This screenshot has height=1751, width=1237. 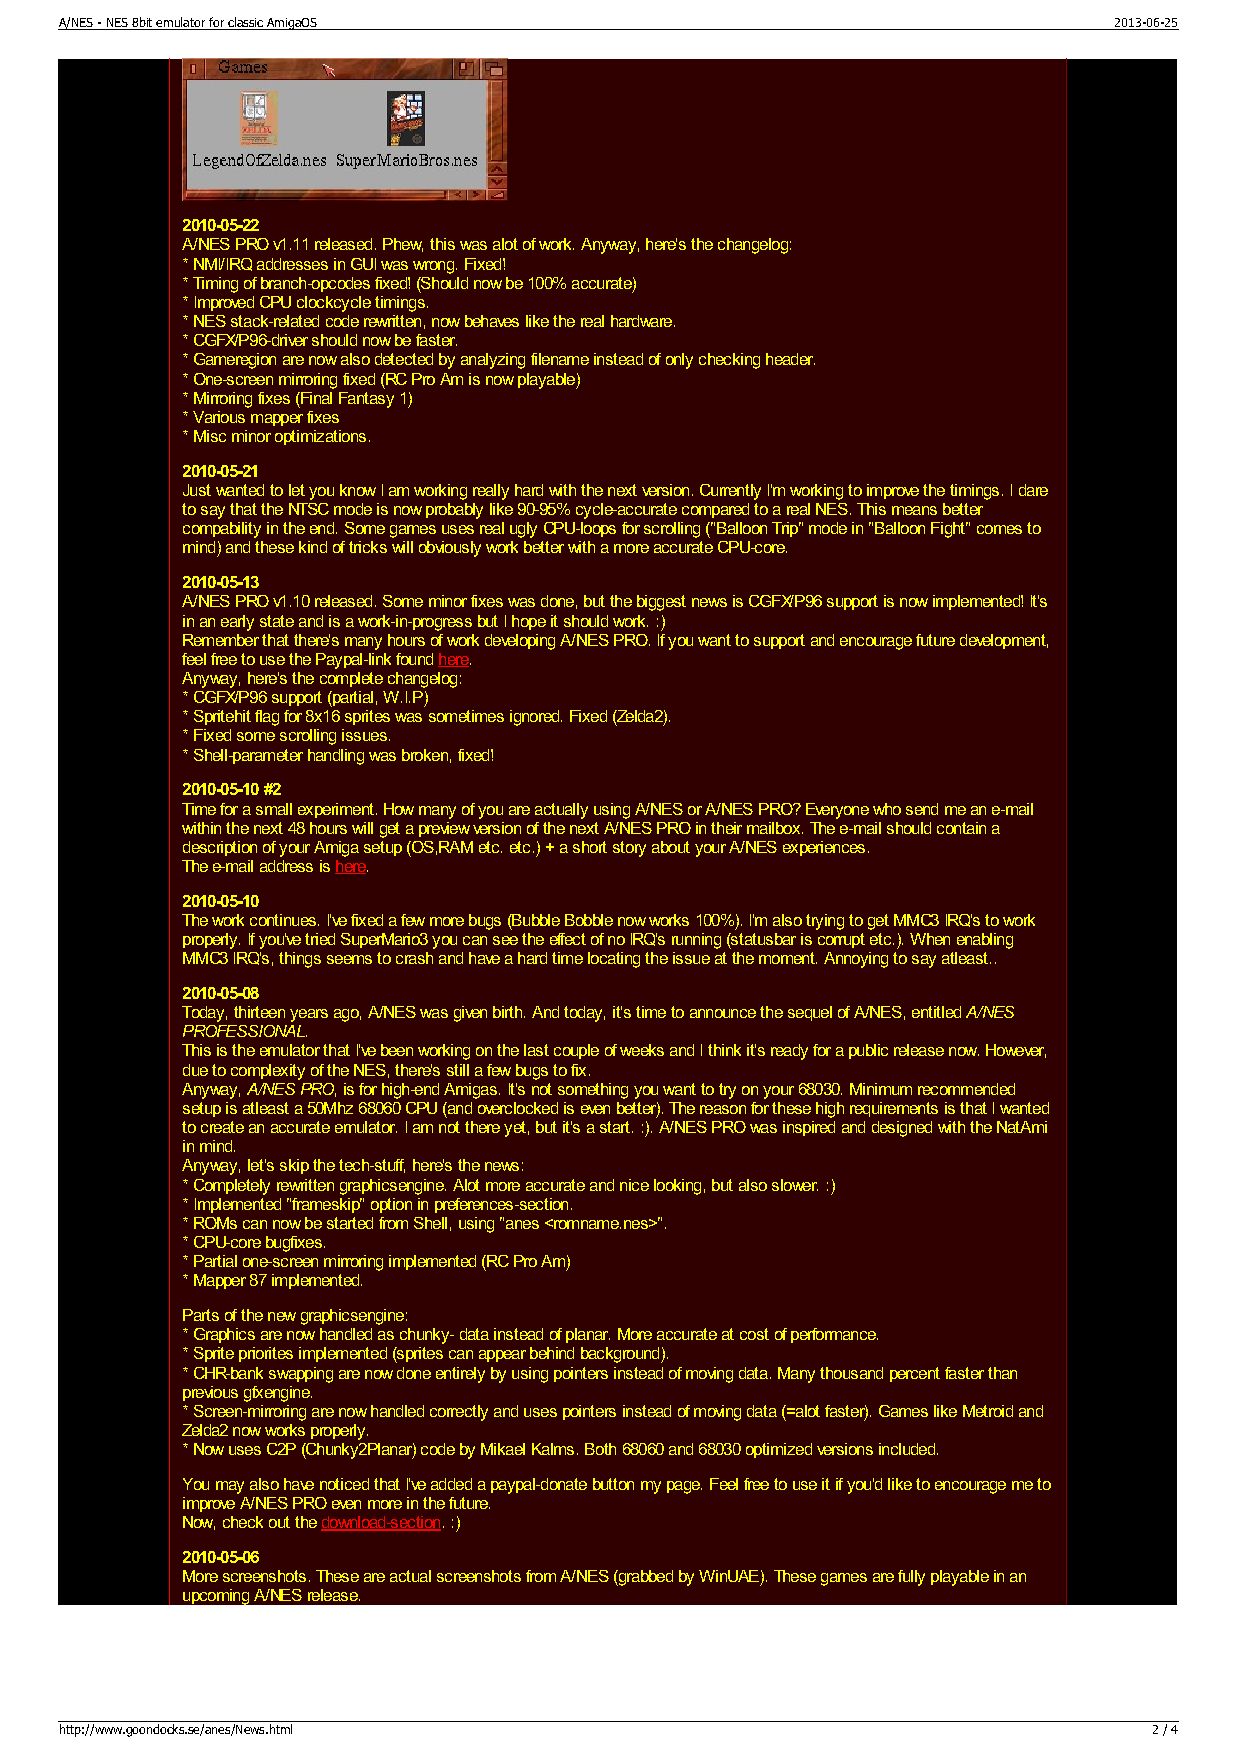 I want to click on kind, so click(x=313, y=547).
